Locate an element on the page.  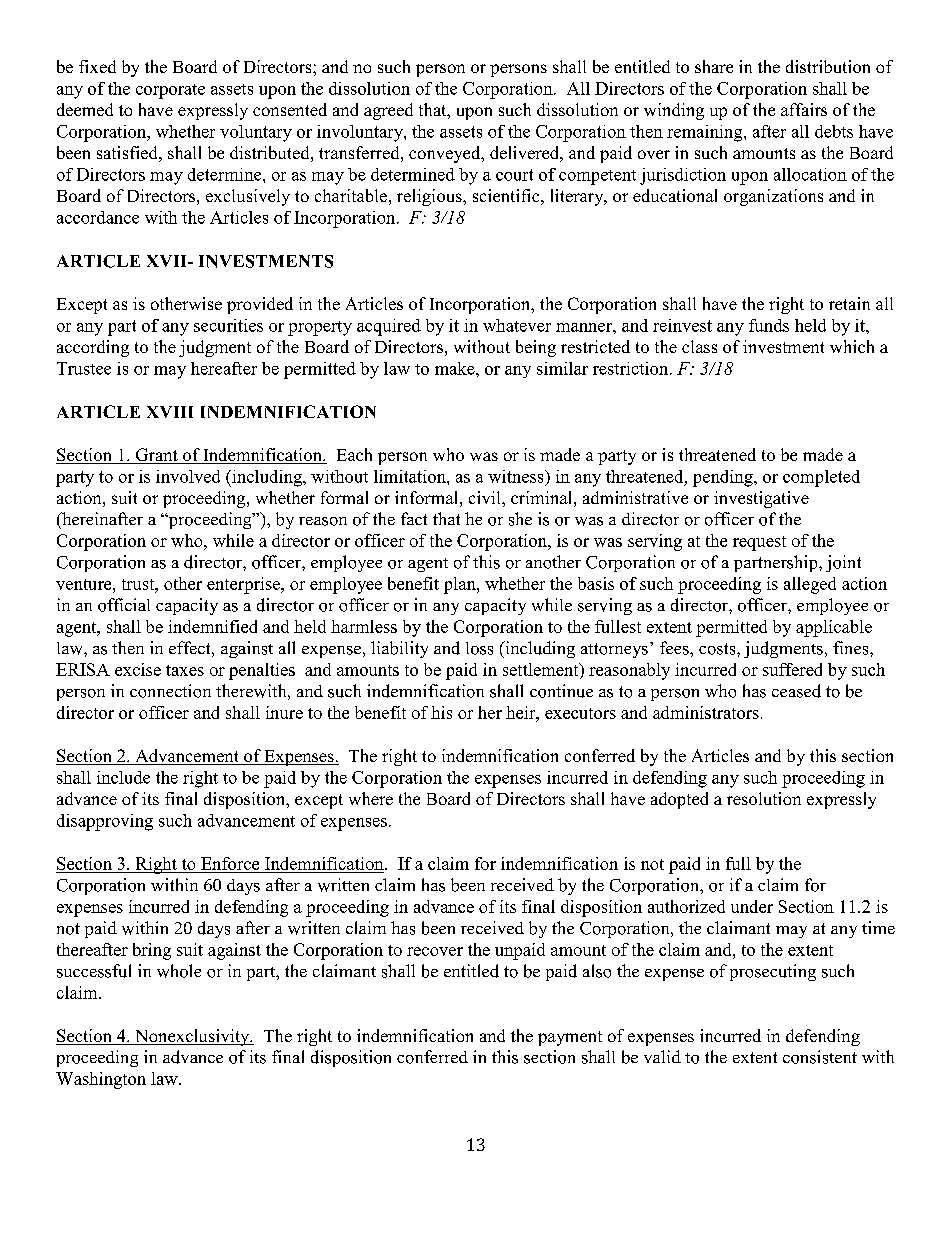
continue is located at coordinates (561, 691).
